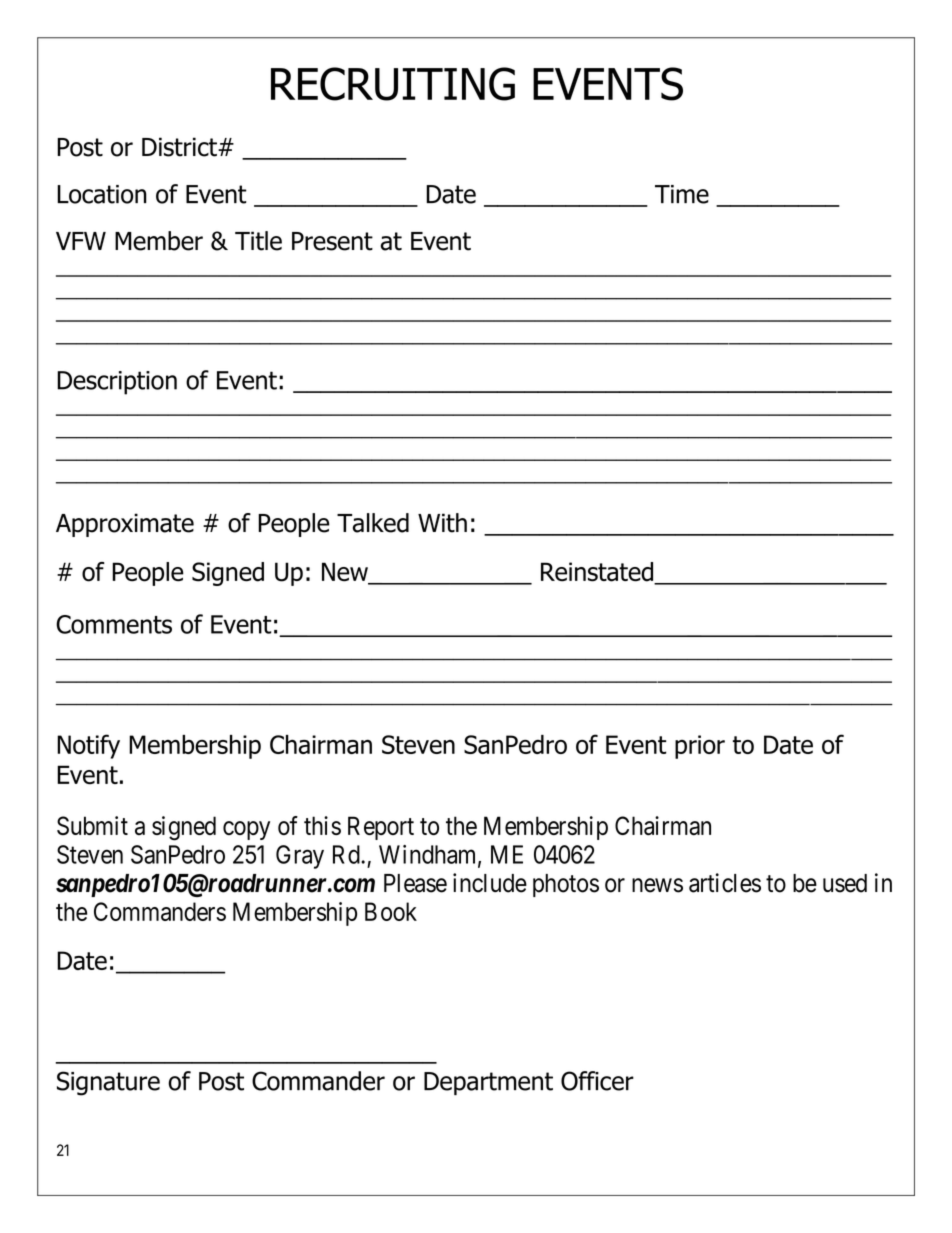  What do you see at coordinates (393, 84) in the document?
I see `RECRUITING` at bounding box center [393, 84].
